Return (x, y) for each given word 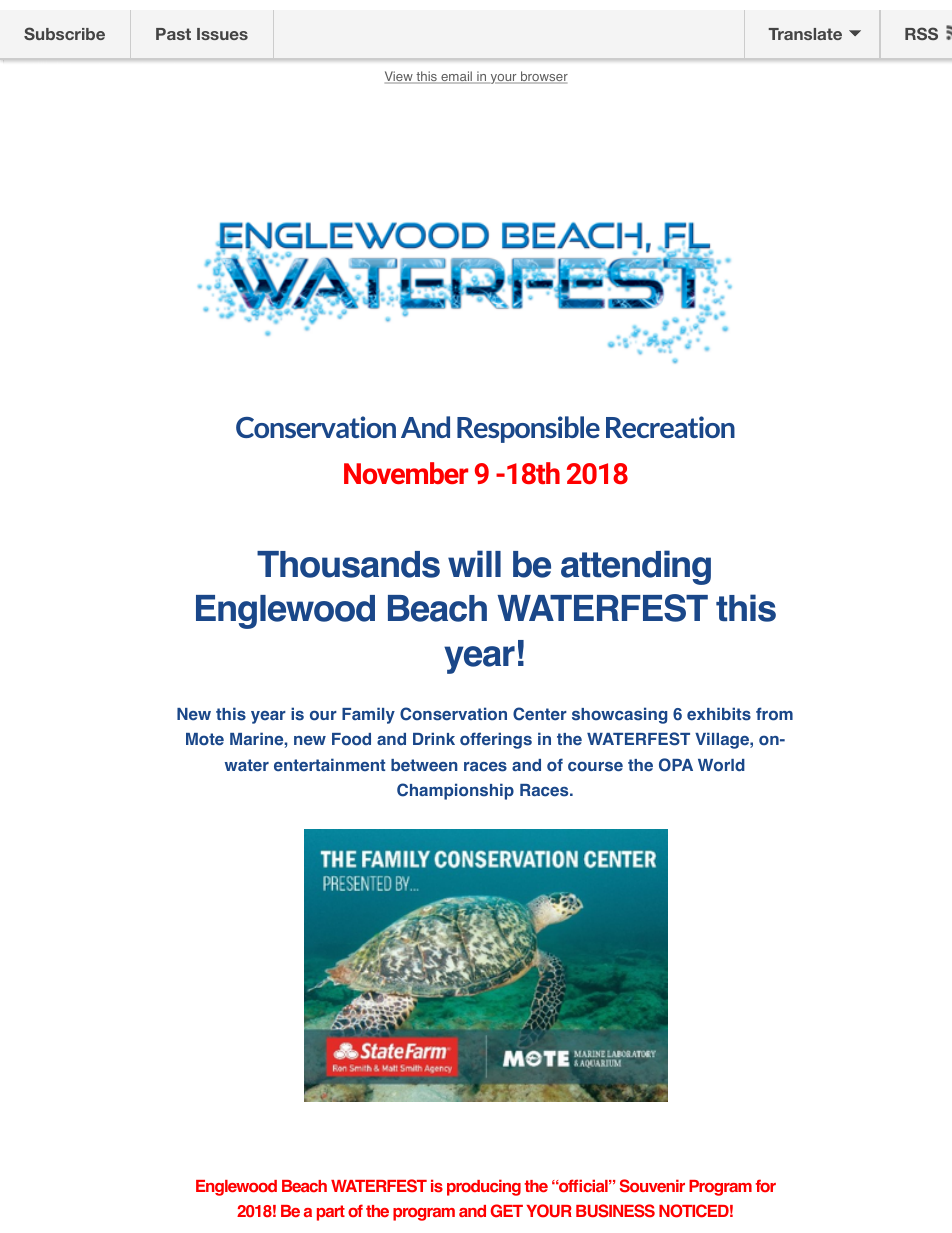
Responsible (528, 429)
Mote (205, 739)
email (456, 77)
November (406, 473)
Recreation (670, 427)
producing (484, 1187)
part (331, 1213)
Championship (455, 791)
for (765, 1185)
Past (173, 34)
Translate (805, 34)
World (721, 765)
